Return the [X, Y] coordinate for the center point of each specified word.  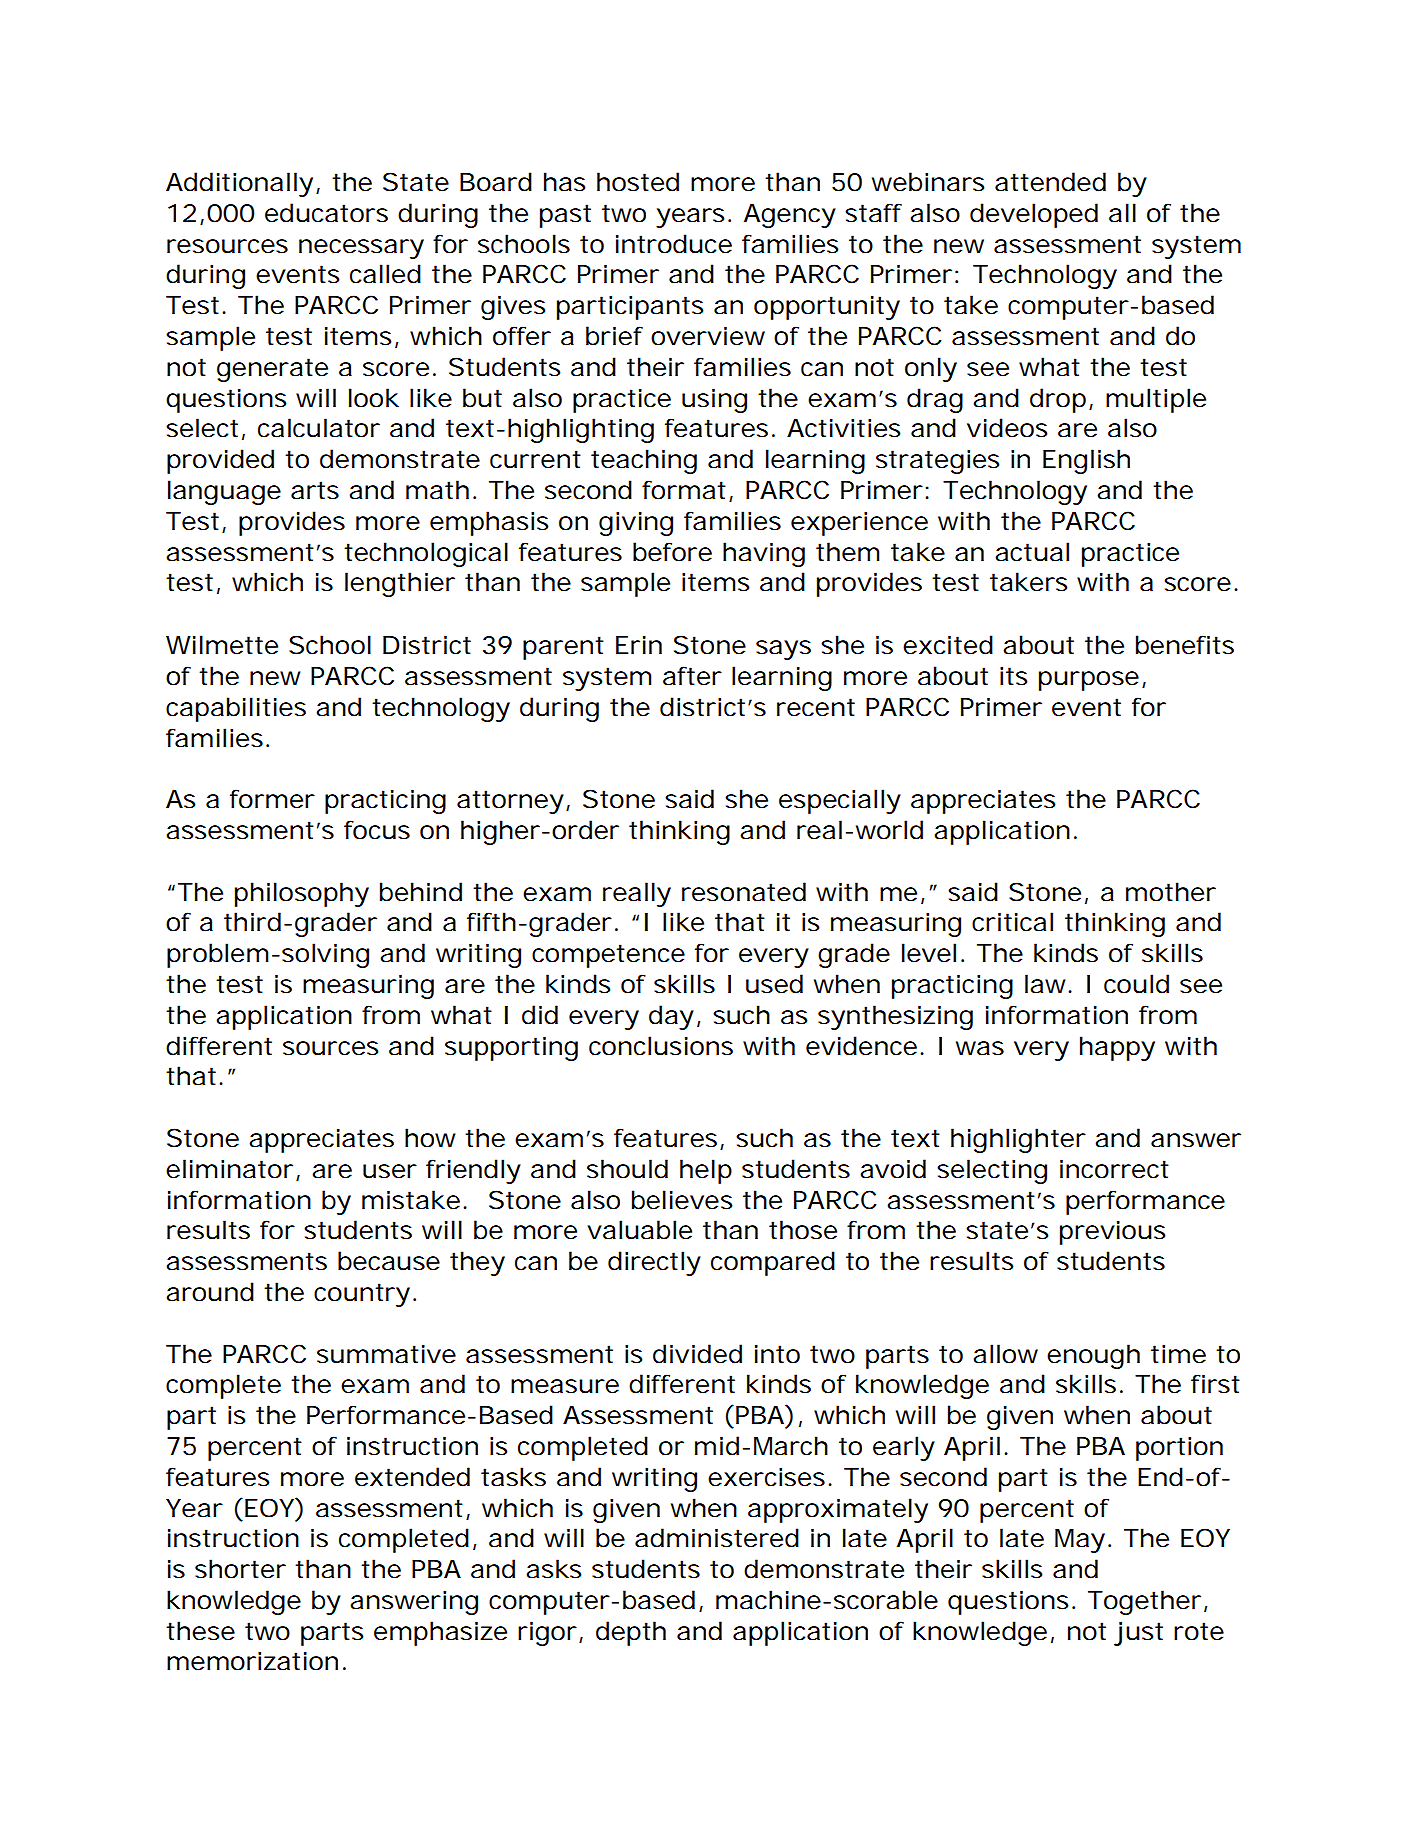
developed [1034, 215]
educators [326, 213]
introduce [674, 244]
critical [1012, 922]
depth [631, 1633]
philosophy [302, 894]
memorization [252, 1661]
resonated [744, 892]
